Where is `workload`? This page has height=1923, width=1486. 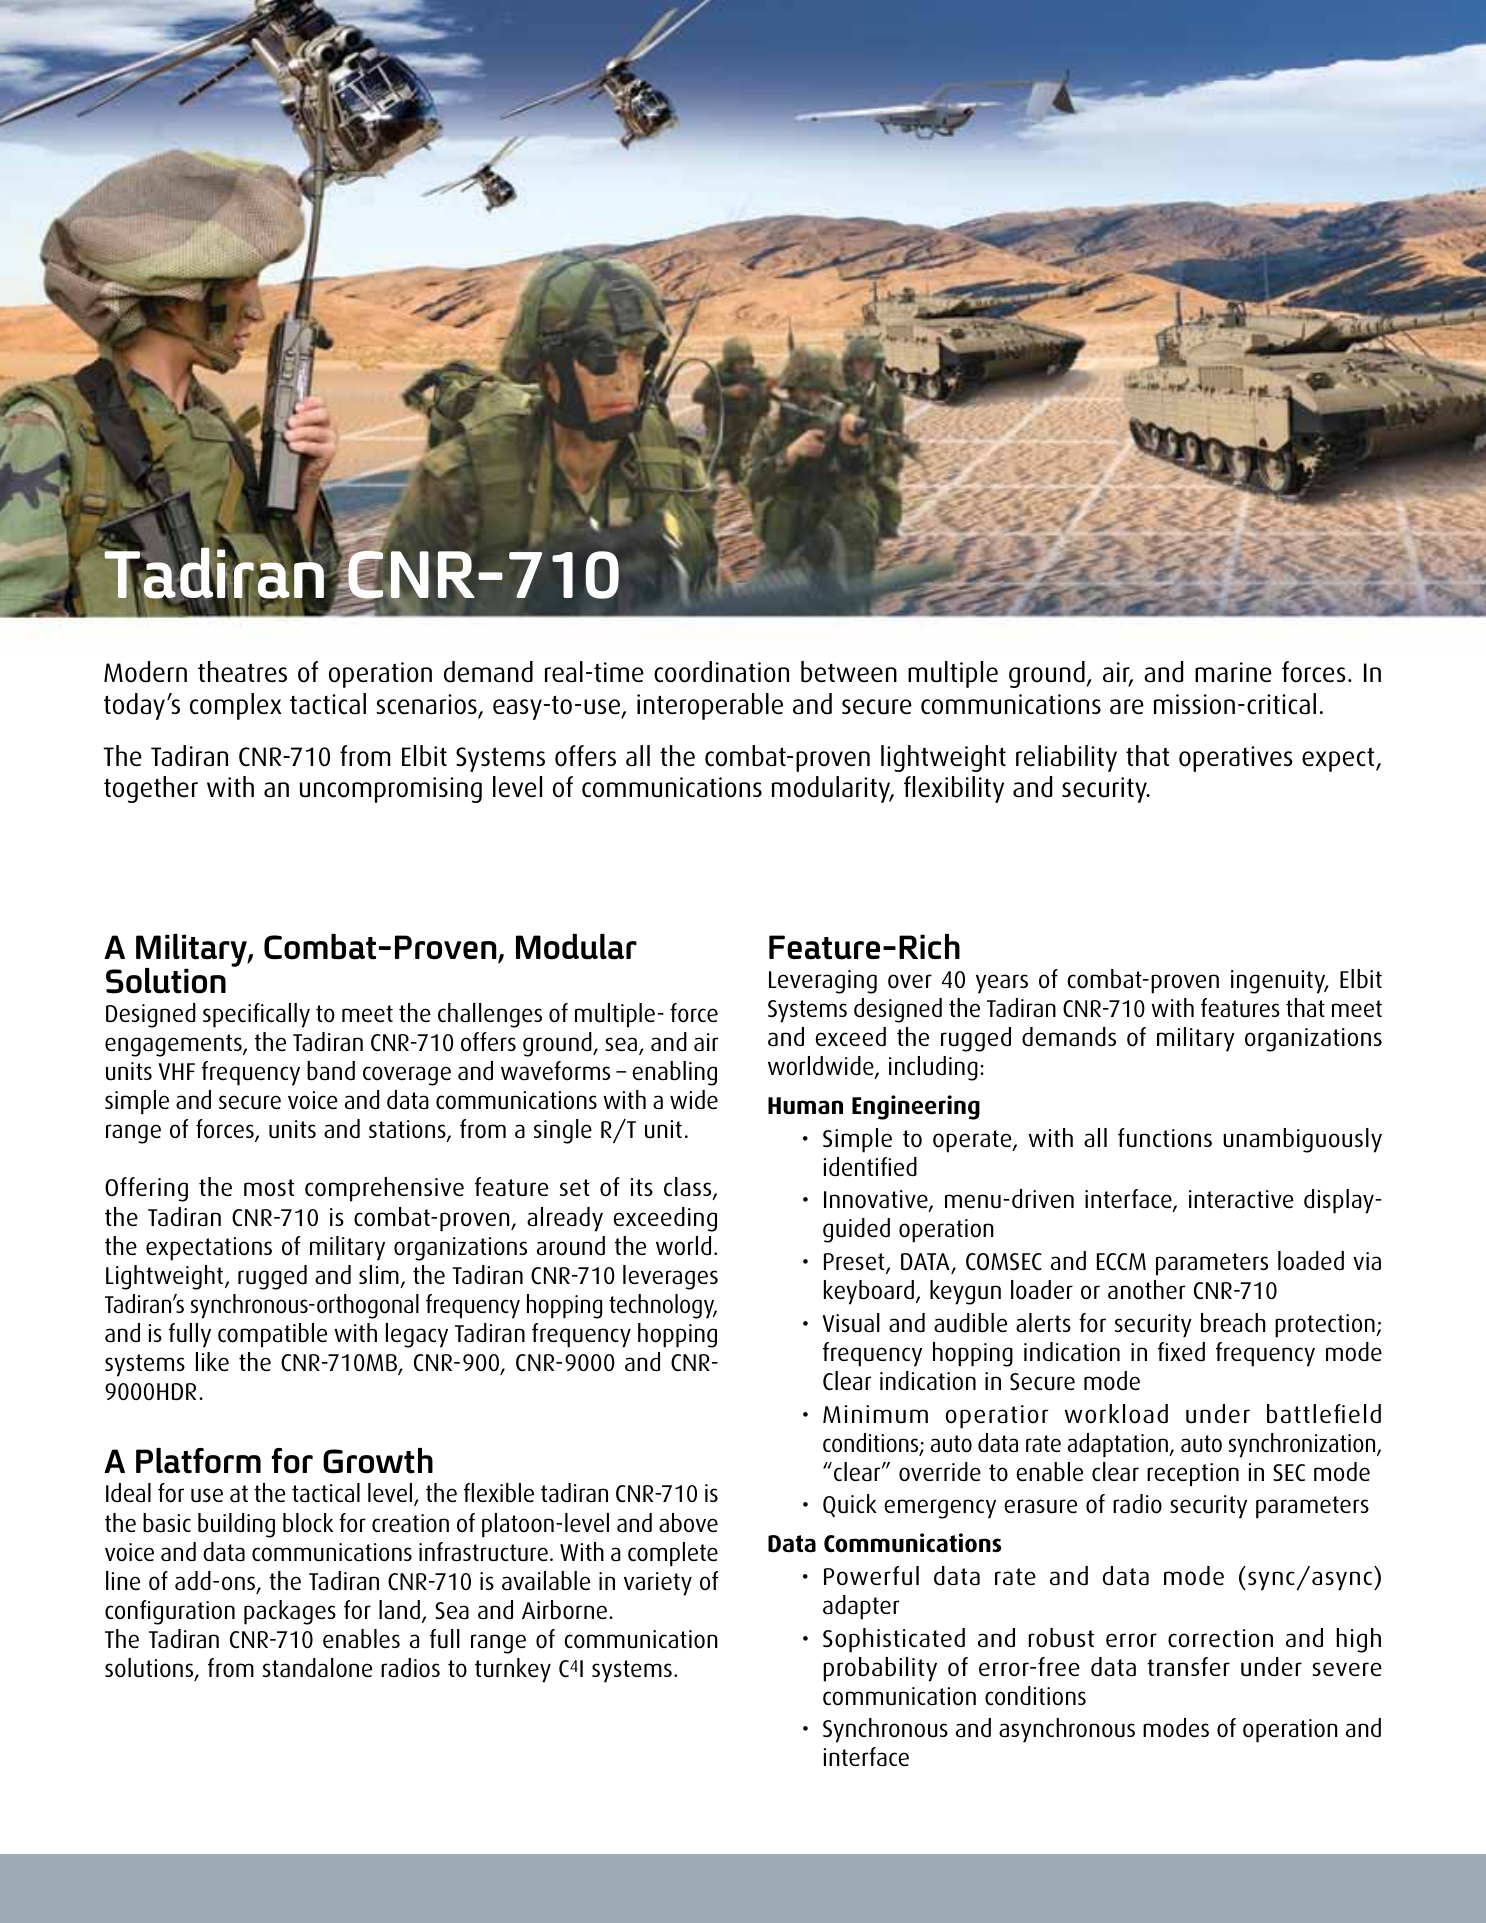 workload is located at coordinates (1116, 1414).
